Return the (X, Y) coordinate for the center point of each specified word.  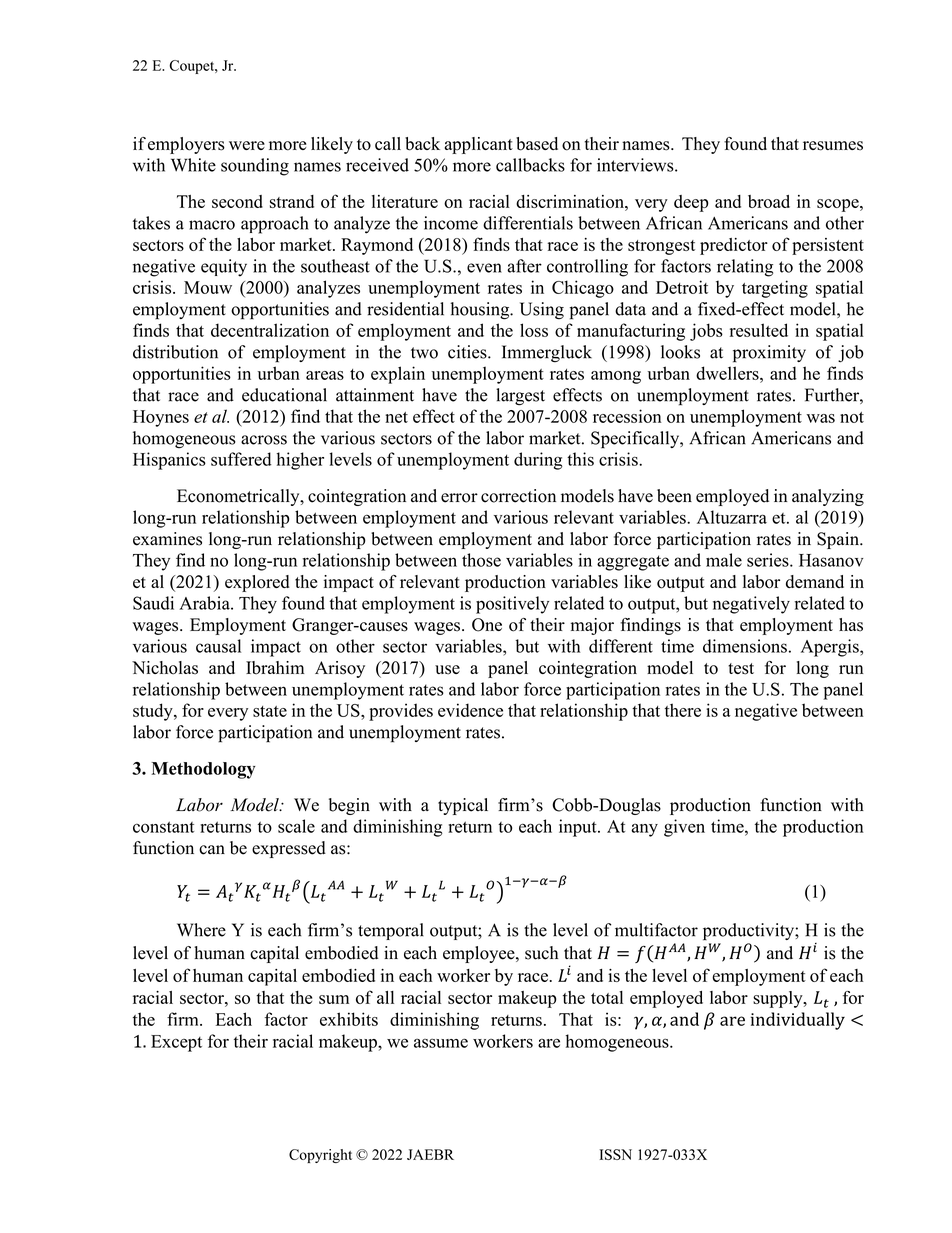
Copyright (320, 1156)
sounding (255, 167)
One (487, 625)
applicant (479, 145)
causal (218, 646)
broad (769, 201)
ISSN (616, 1154)
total (607, 997)
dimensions (745, 646)
